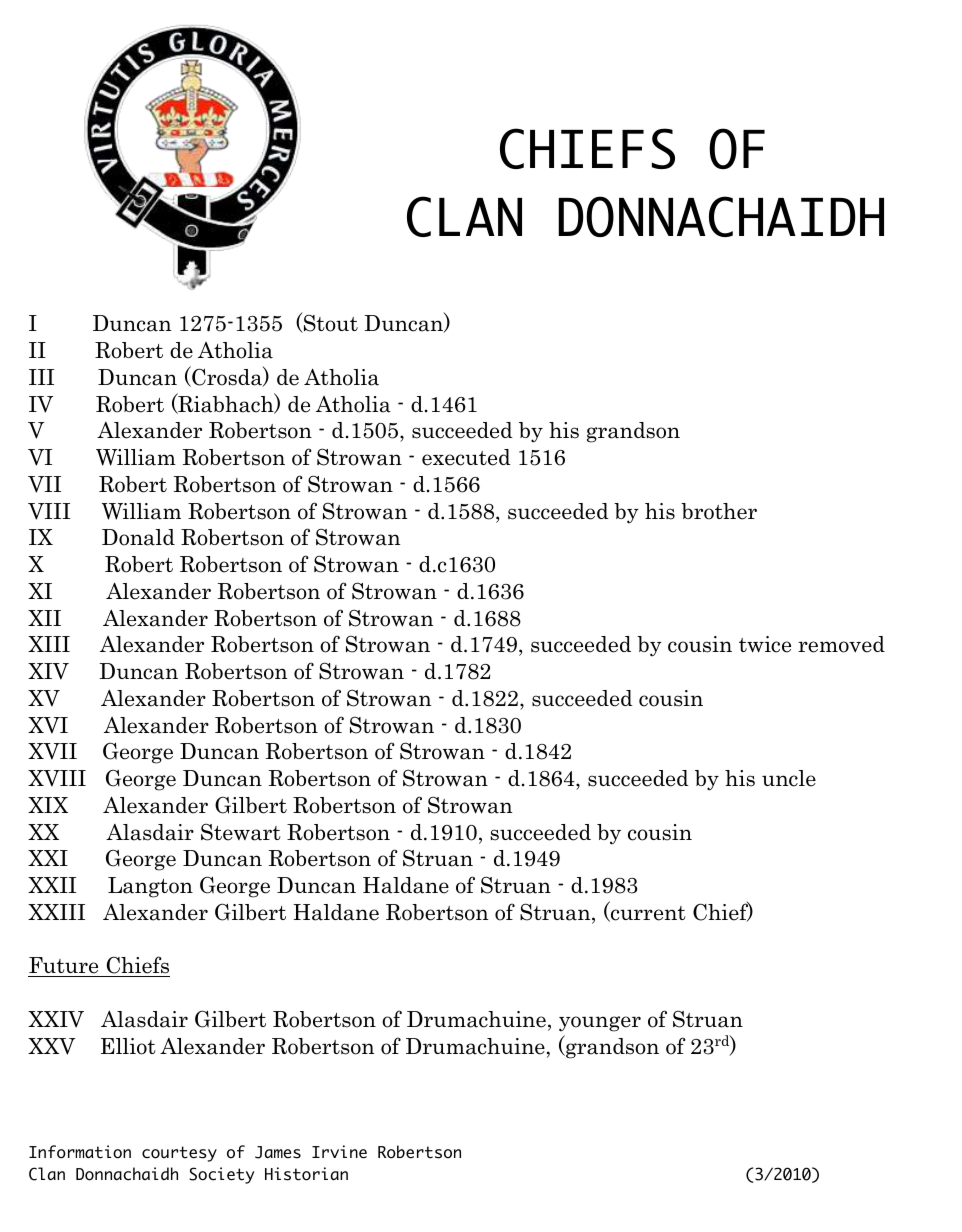 The height and width of the document is (1232, 962). What do you see at coordinates (841, 644) in the document?
I see `removed` at bounding box center [841, 644].
